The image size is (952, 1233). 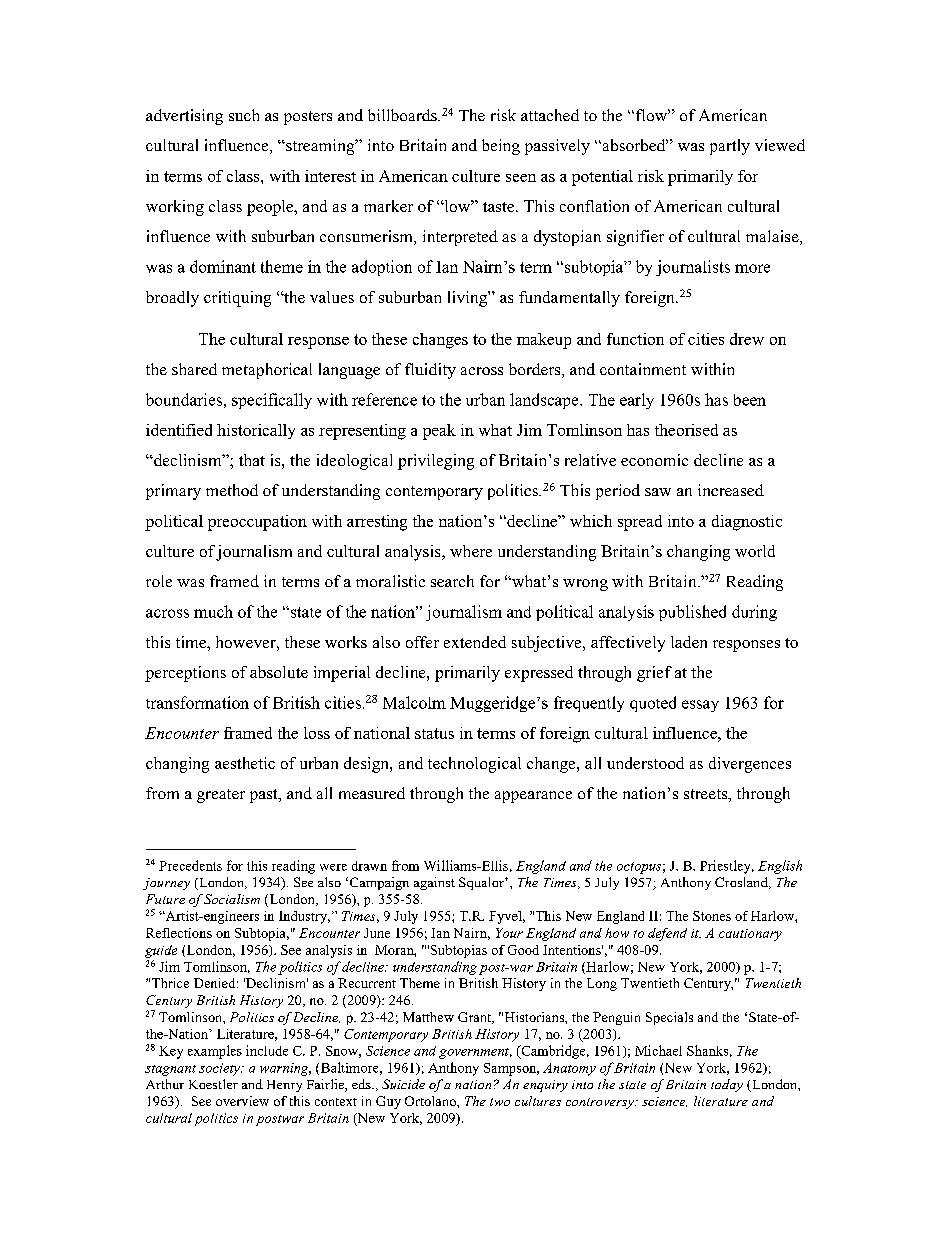 I want to click on streets, so click(x=707, y=795).
